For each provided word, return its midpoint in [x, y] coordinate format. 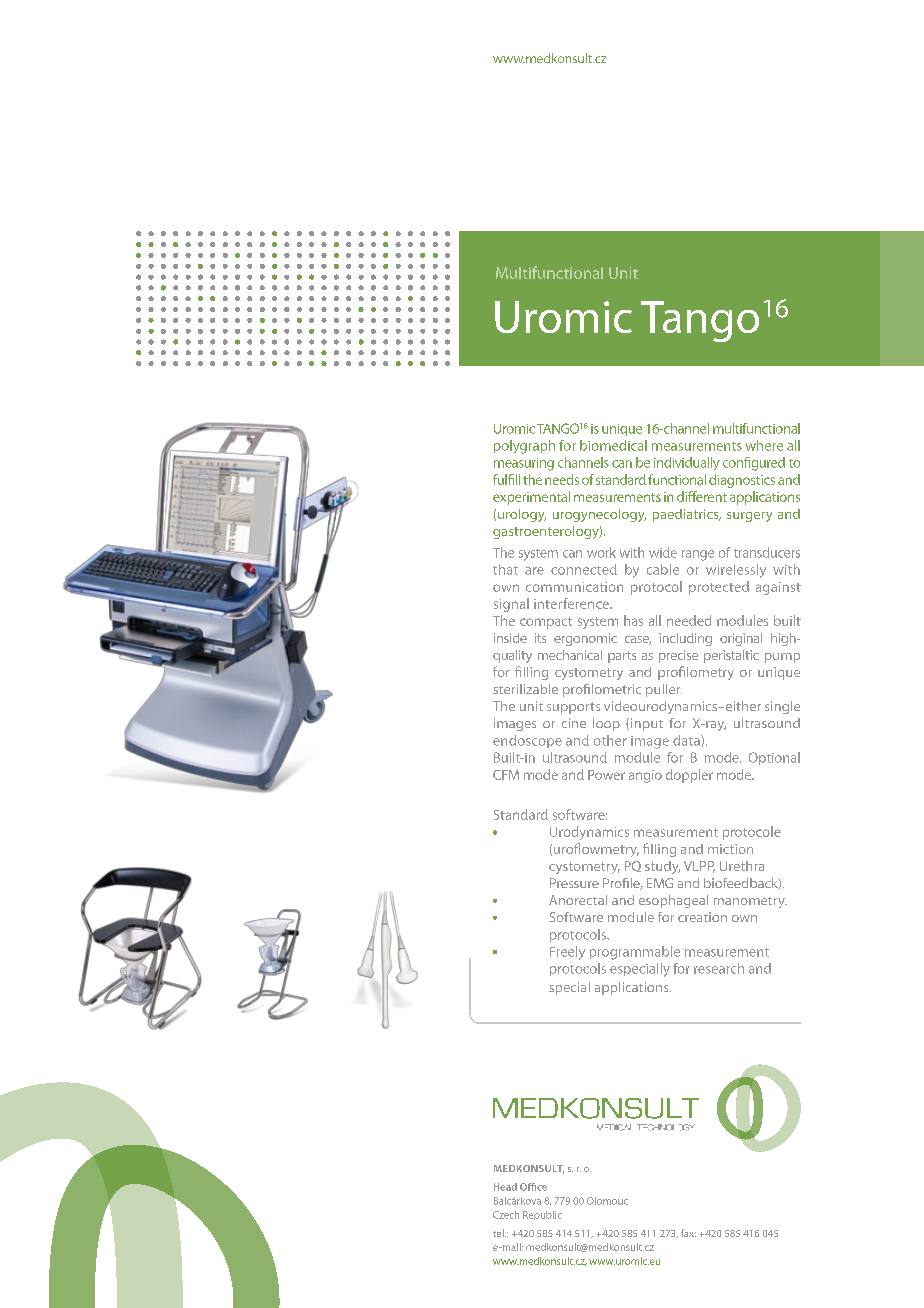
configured [754, 464]
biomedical [613, 445]
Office [533, 1187]
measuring [524, 464]
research [719, 968]
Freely [567, 953]
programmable [635, 953]
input [645, 724]
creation [702, 917]
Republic [542, 1215]
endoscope [527, 741]
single [782, 707]
